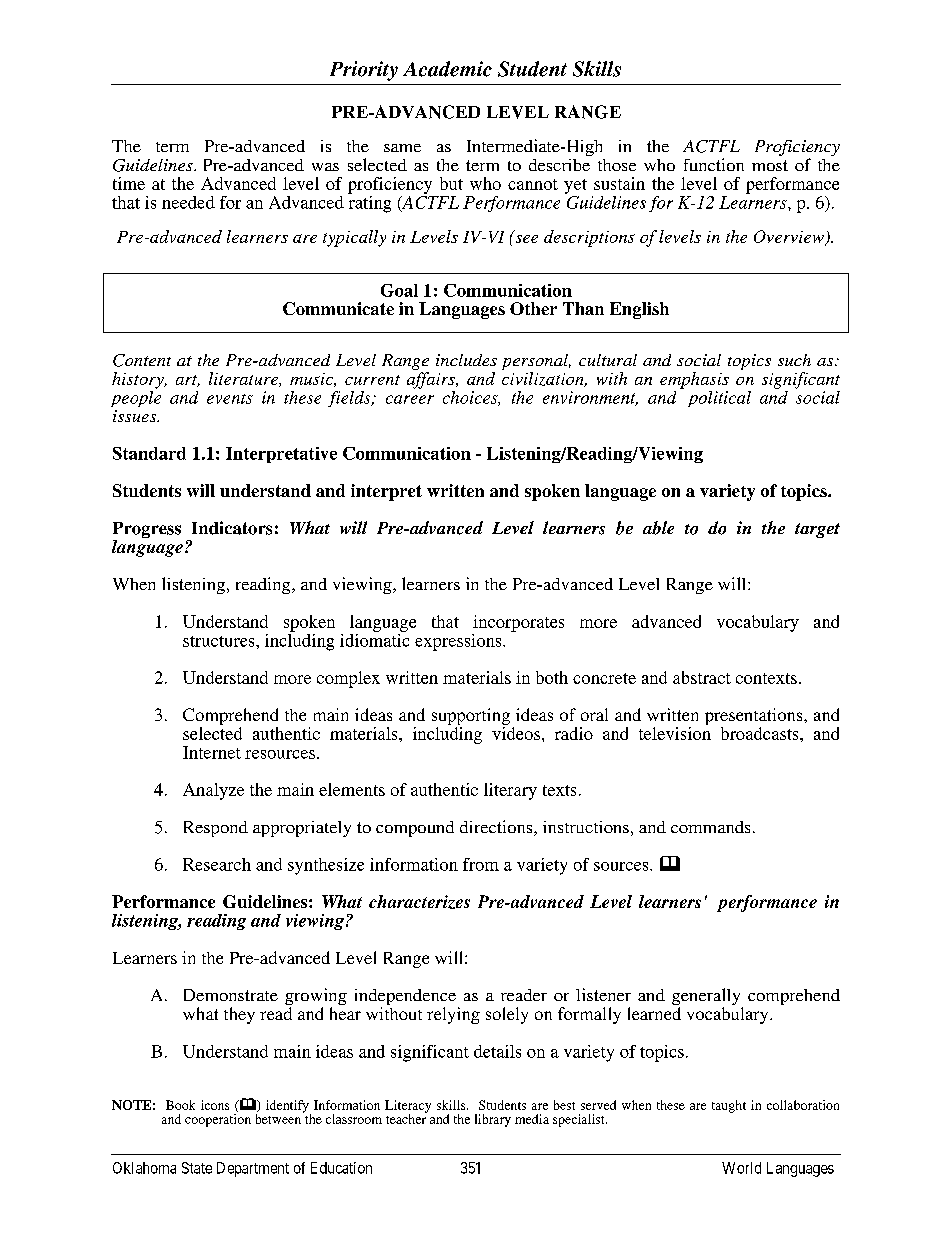 The height and width of the image is (1233, 952). Describe the element at coordinates (702, 677) in the image. I see `abstract` at that location.
